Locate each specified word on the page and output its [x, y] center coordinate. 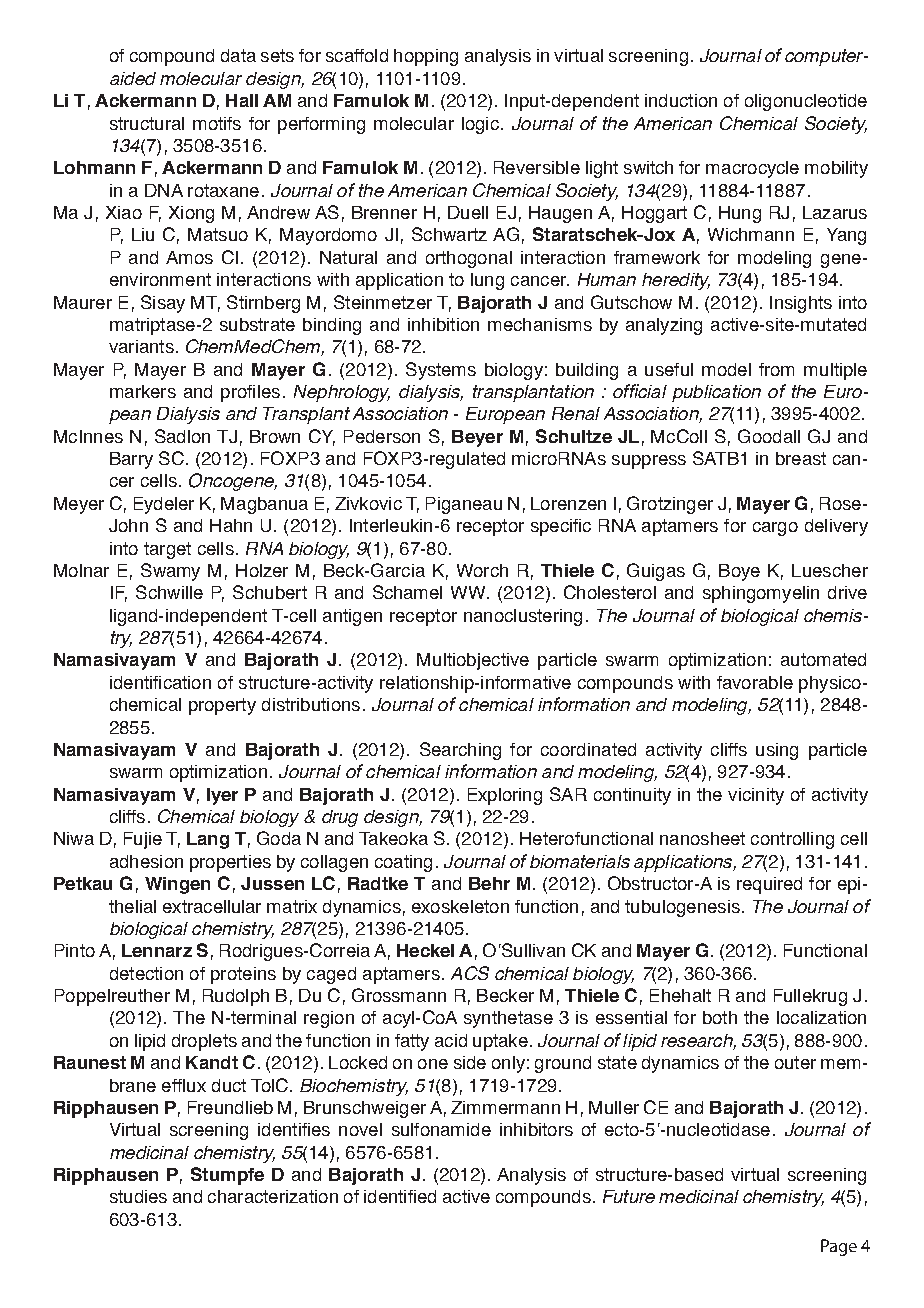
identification [160, 682]
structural [147, 123]
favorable [755, 682]
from [776, 369]
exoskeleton [460, 906]
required [769, 885]
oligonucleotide [806, 102]
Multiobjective [473, 661]
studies [138, 1196]
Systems [441, 371]
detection [146, 973]
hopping [426, 57]
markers [143, 391]
